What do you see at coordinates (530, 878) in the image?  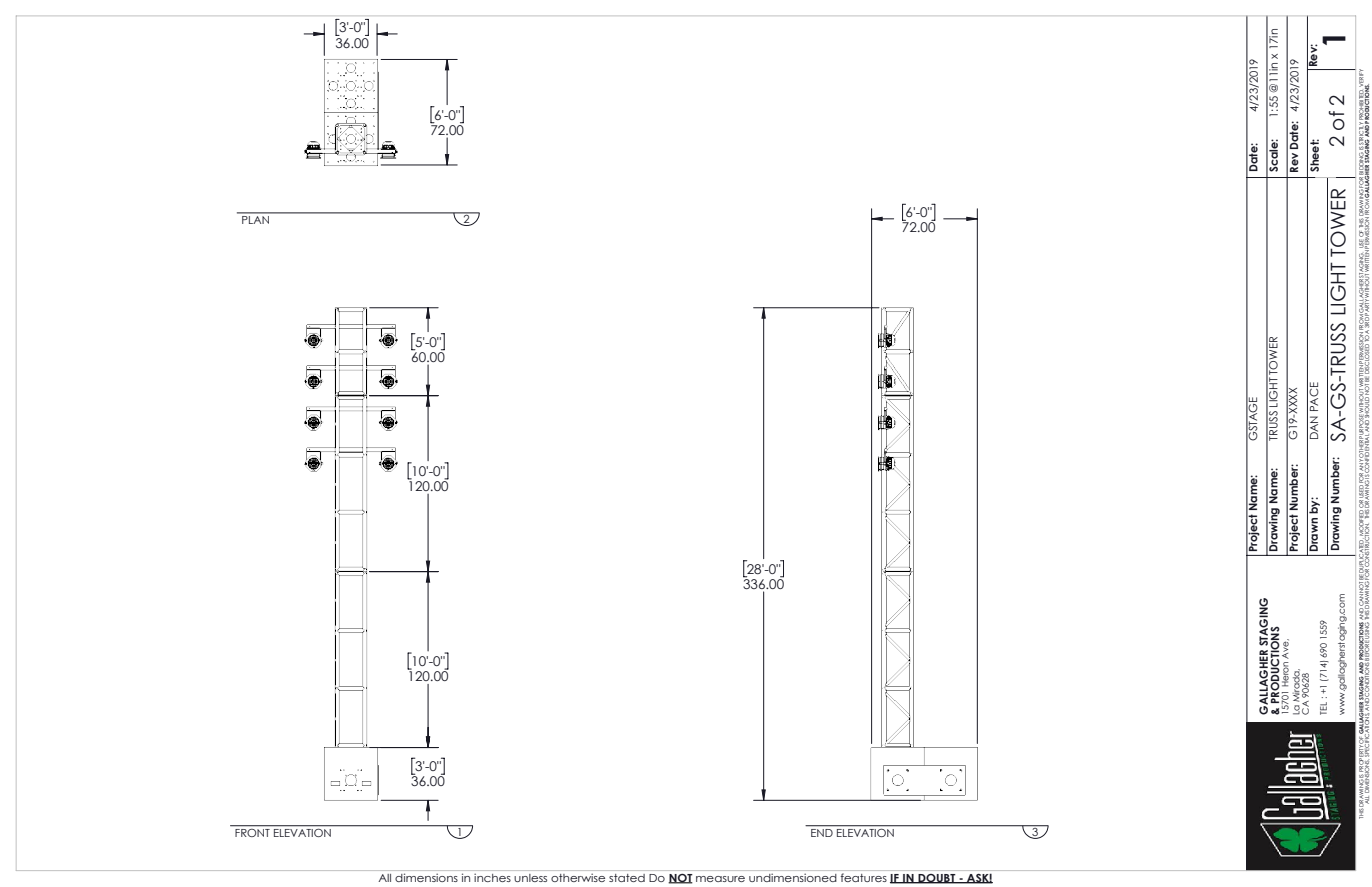 I see `unless` at bounding box center [530, 878].
